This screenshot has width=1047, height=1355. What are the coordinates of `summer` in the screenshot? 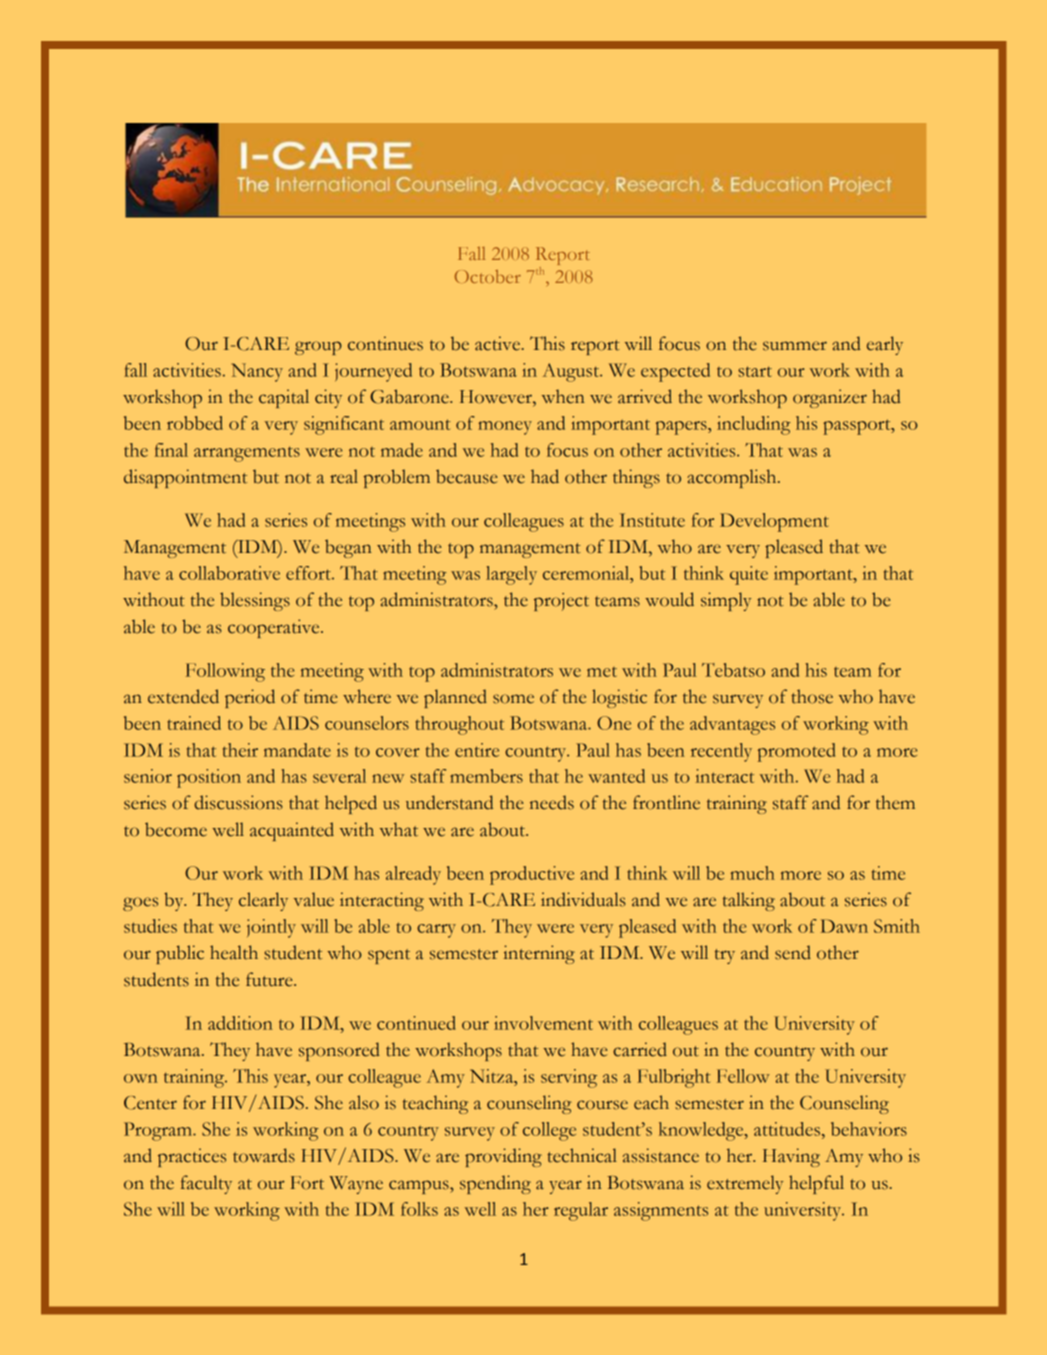 It's located at (795, 346).
